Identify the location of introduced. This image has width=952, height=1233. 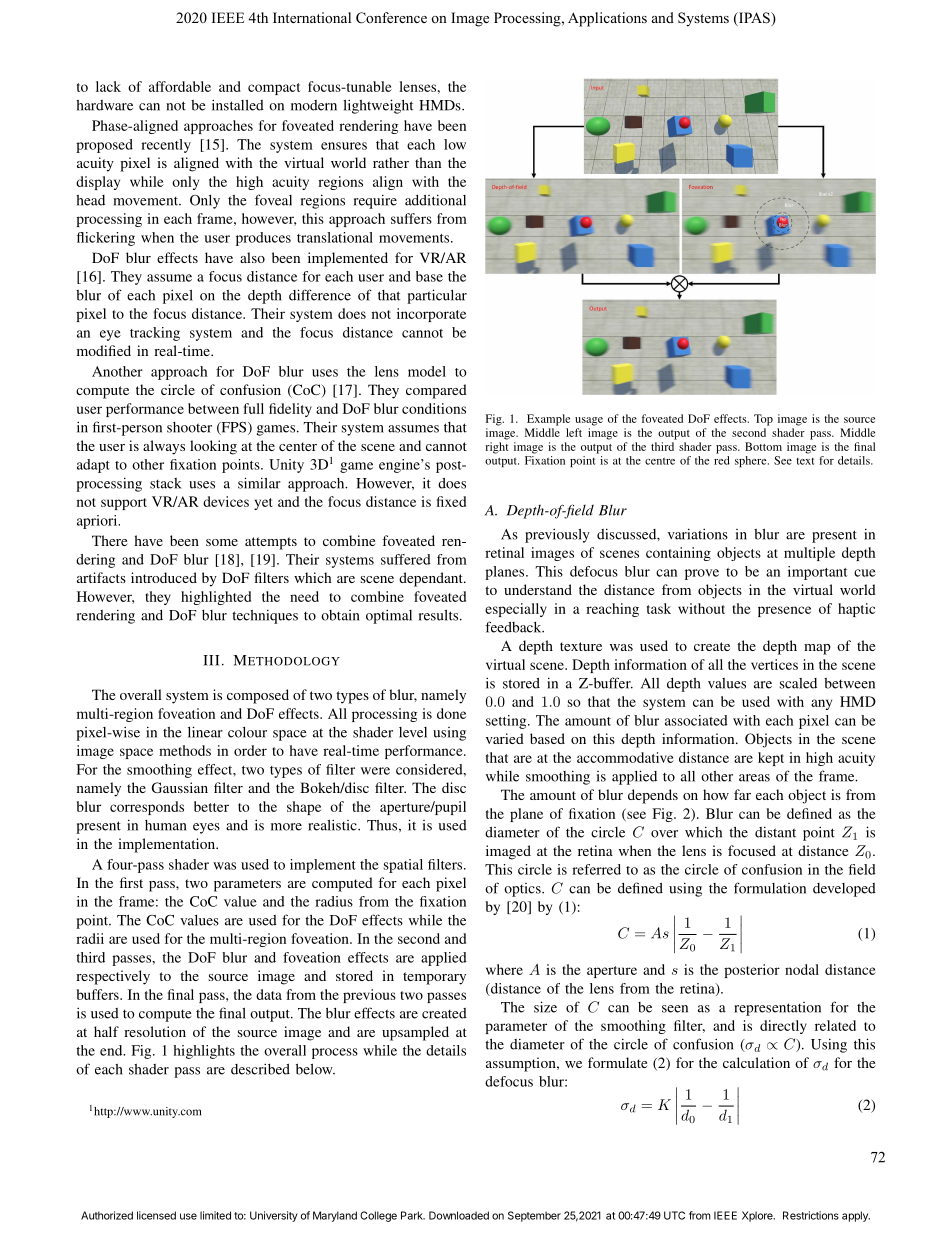
(164, 577).
